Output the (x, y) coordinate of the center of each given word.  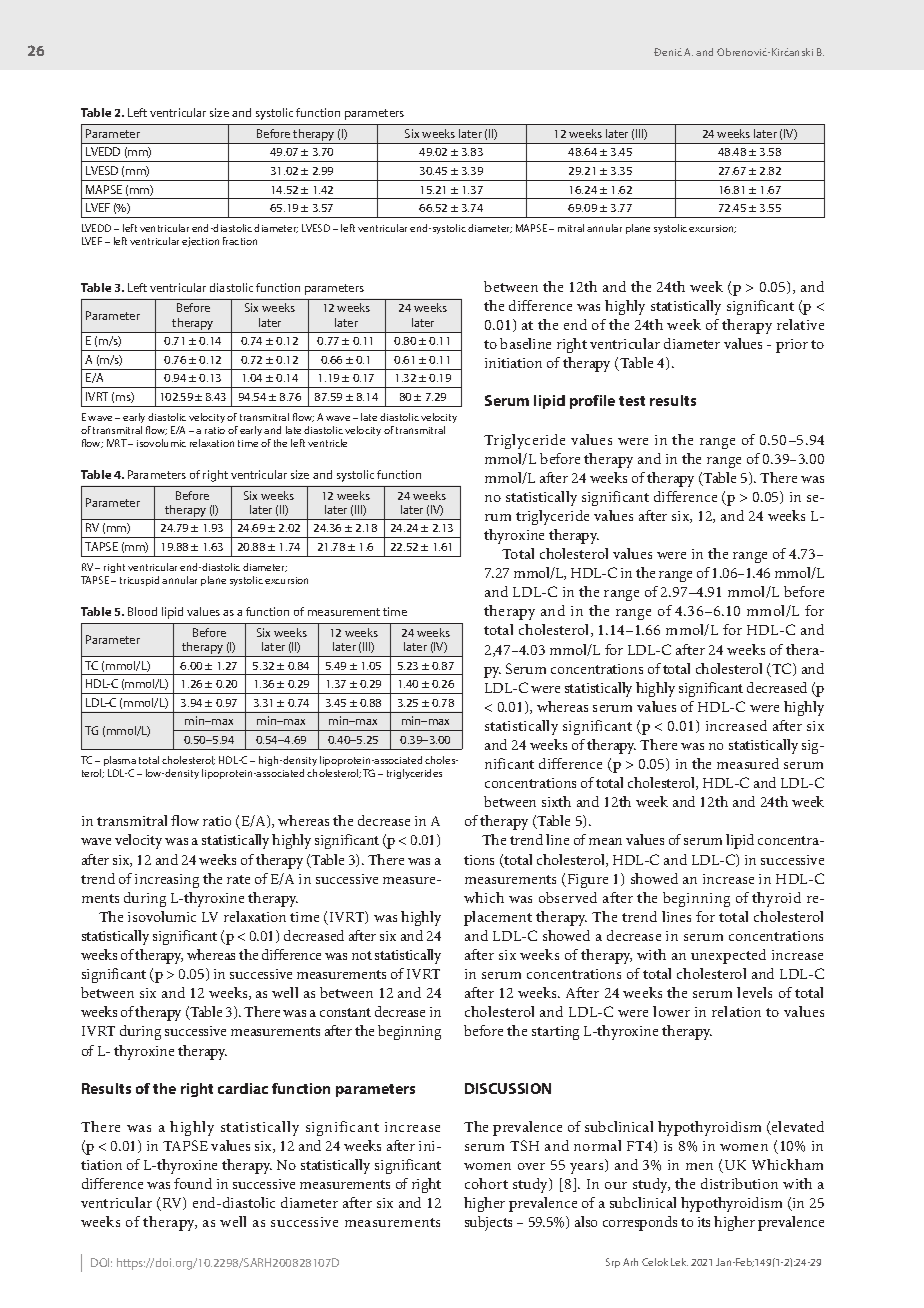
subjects (488, 1223)
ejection (200, 242)
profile (592, 402)
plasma (120, 761)
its (704, 1222)
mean (605, 841)
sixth (556, 801)
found (193, 1183)
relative (800, 324)
